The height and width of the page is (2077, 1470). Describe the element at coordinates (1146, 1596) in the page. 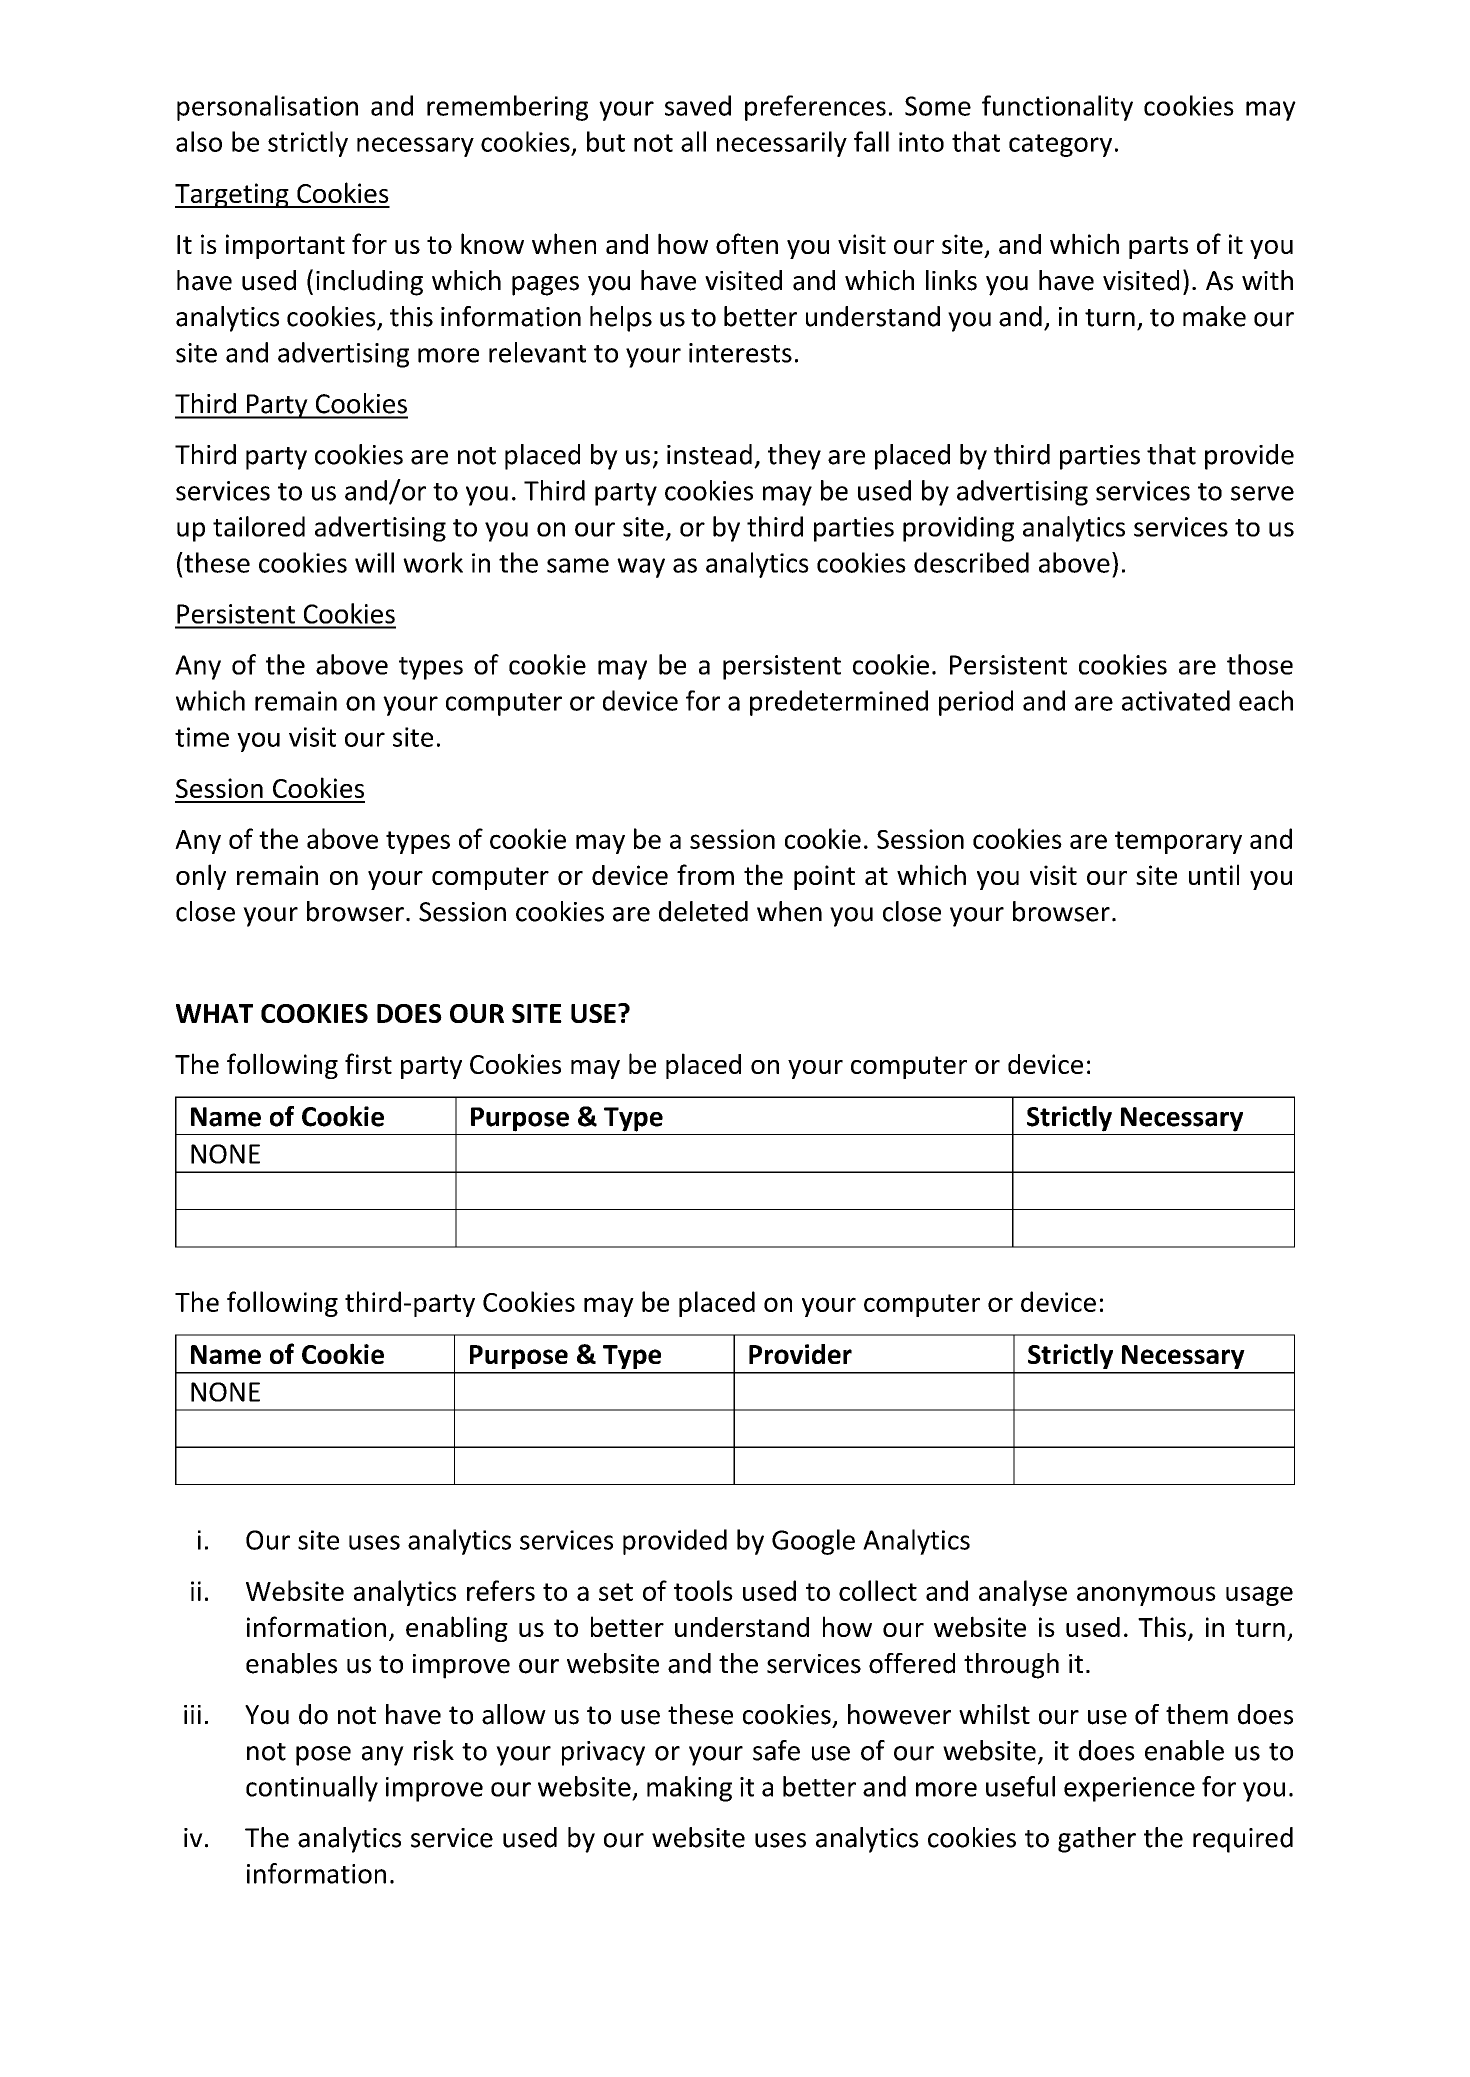

I see `anonymous` at that location.
